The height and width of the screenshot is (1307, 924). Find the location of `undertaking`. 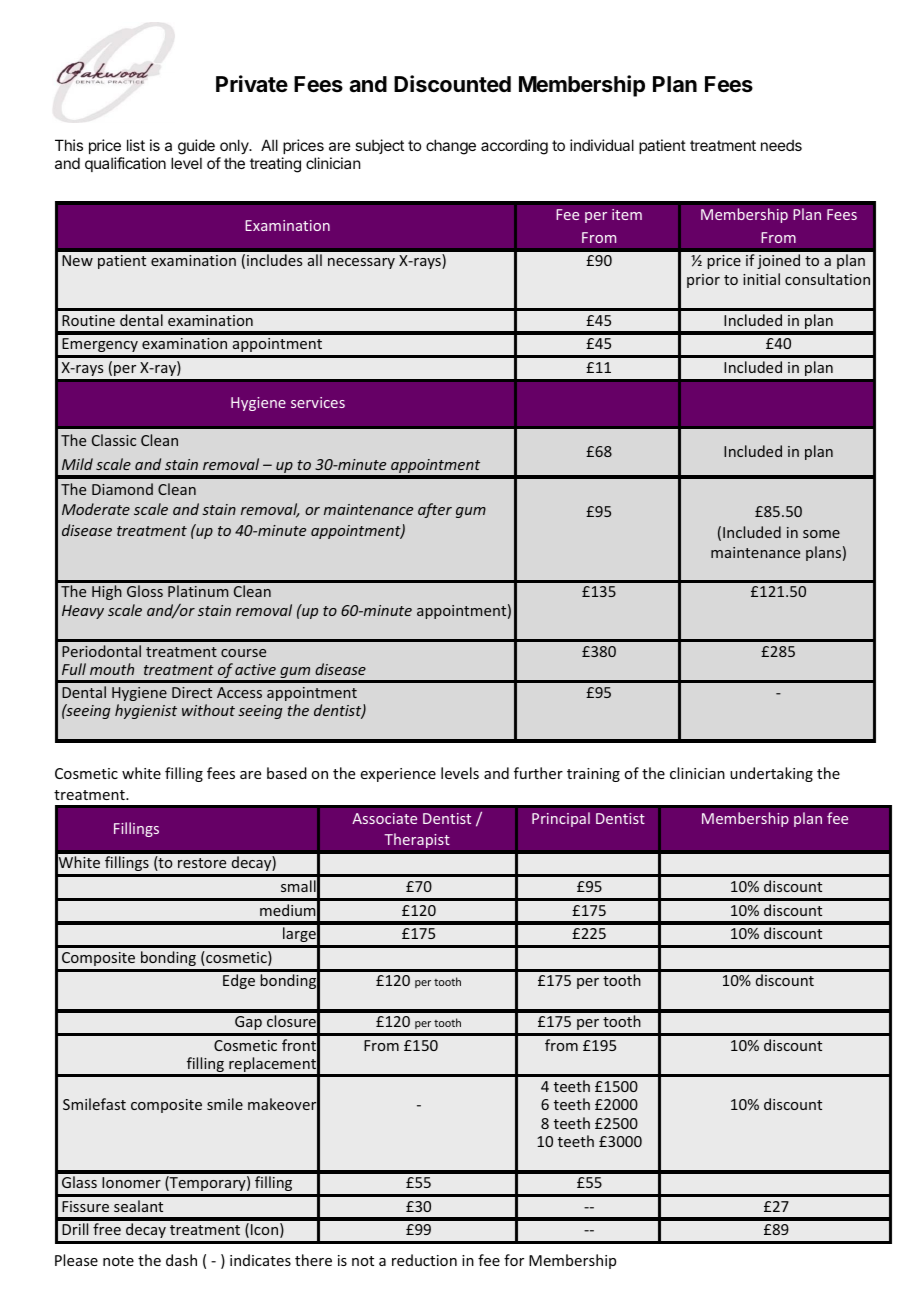

undertaking is located at coordinates (771, 774).
